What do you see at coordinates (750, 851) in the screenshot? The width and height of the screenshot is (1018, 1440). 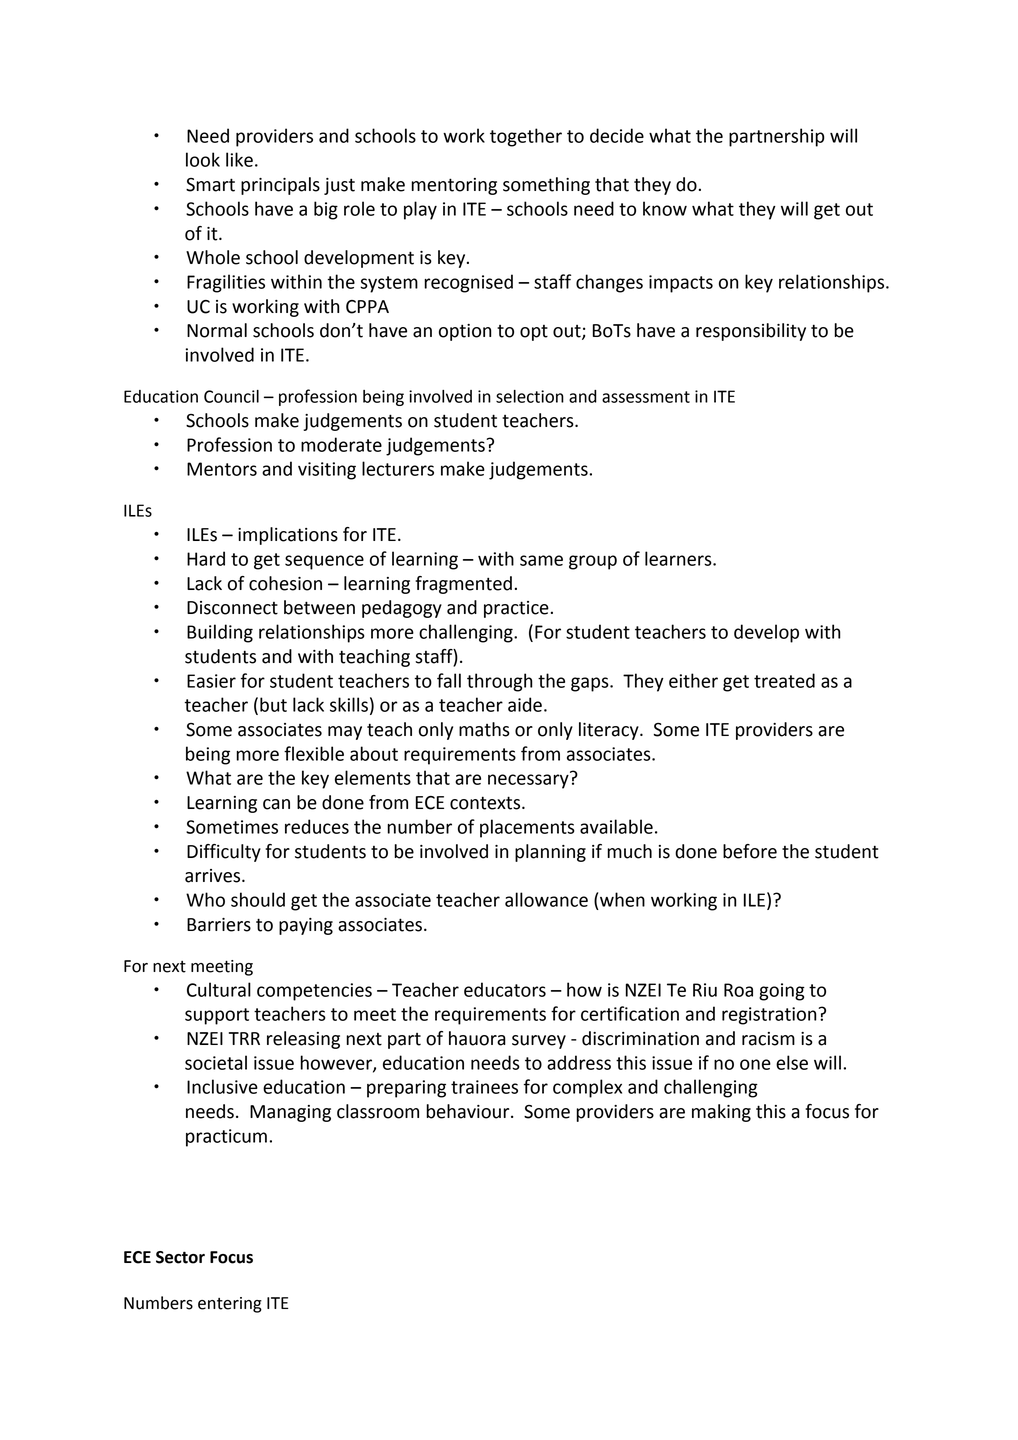 I see `before` at bounding box center [750, 851].
